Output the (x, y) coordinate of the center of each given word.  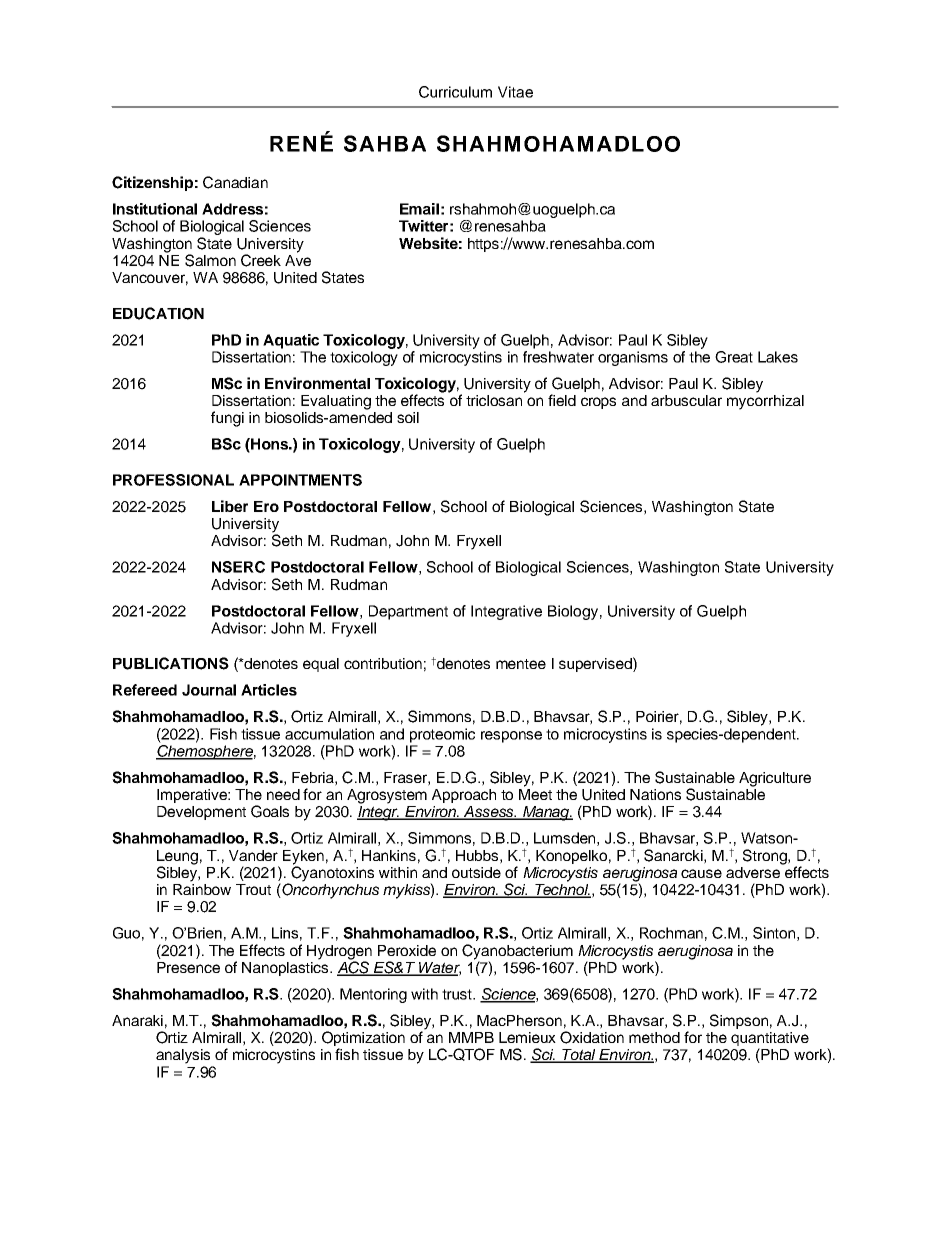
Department (408, 612)
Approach (464, 796)
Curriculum (455, 92)
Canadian (235, 182)
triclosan (495, 399)
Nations (655, 794)
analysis (183, 1056)
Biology (573, 612)
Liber (230, 506)
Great (734, 357)
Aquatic (291, 341)
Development (201, 813)
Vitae (515, 92)
